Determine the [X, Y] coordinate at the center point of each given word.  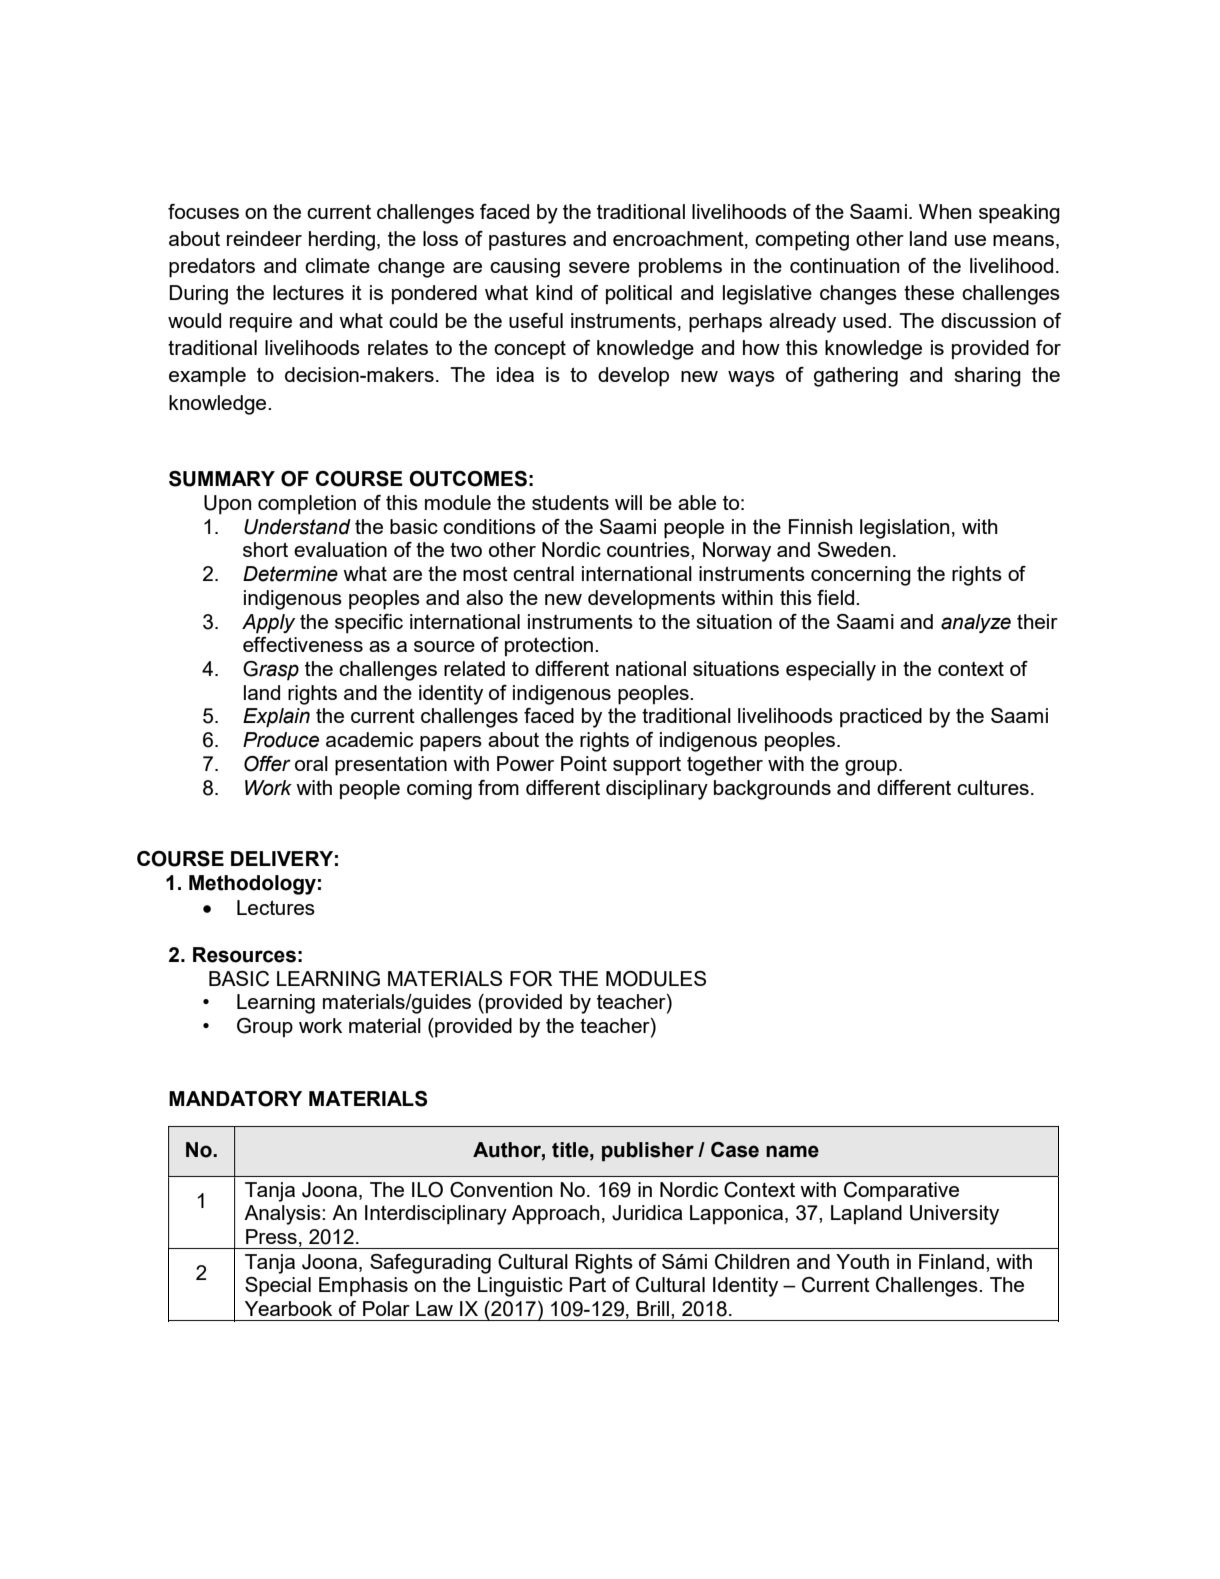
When [945, 211]
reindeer [264, 238]
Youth [862, 1261]
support [647, 766]
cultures [993, 787]
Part [587, 1284]
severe [599, 267]
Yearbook [288, 1308]
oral [311, 763]
